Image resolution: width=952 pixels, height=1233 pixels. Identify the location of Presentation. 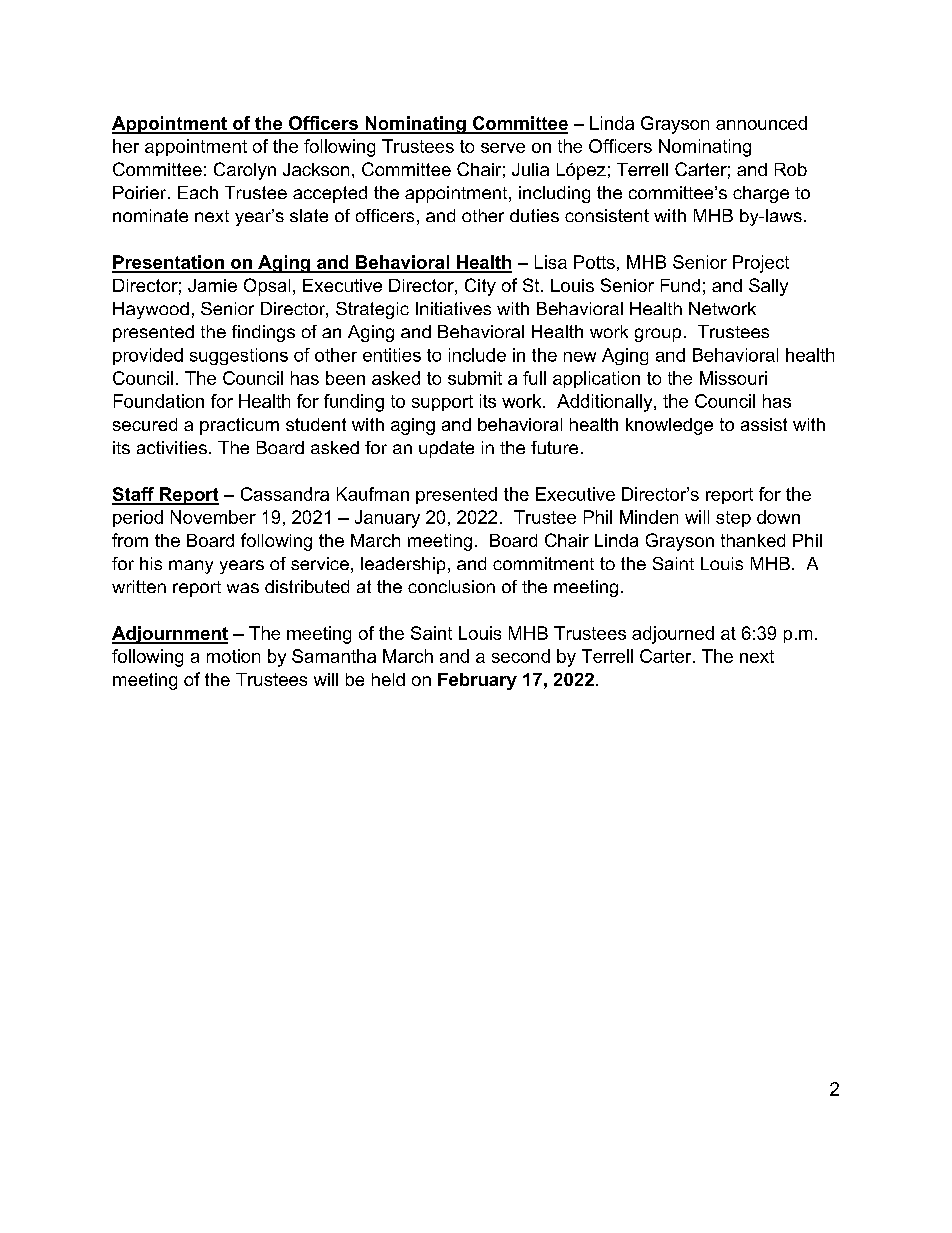
(169, 263).
